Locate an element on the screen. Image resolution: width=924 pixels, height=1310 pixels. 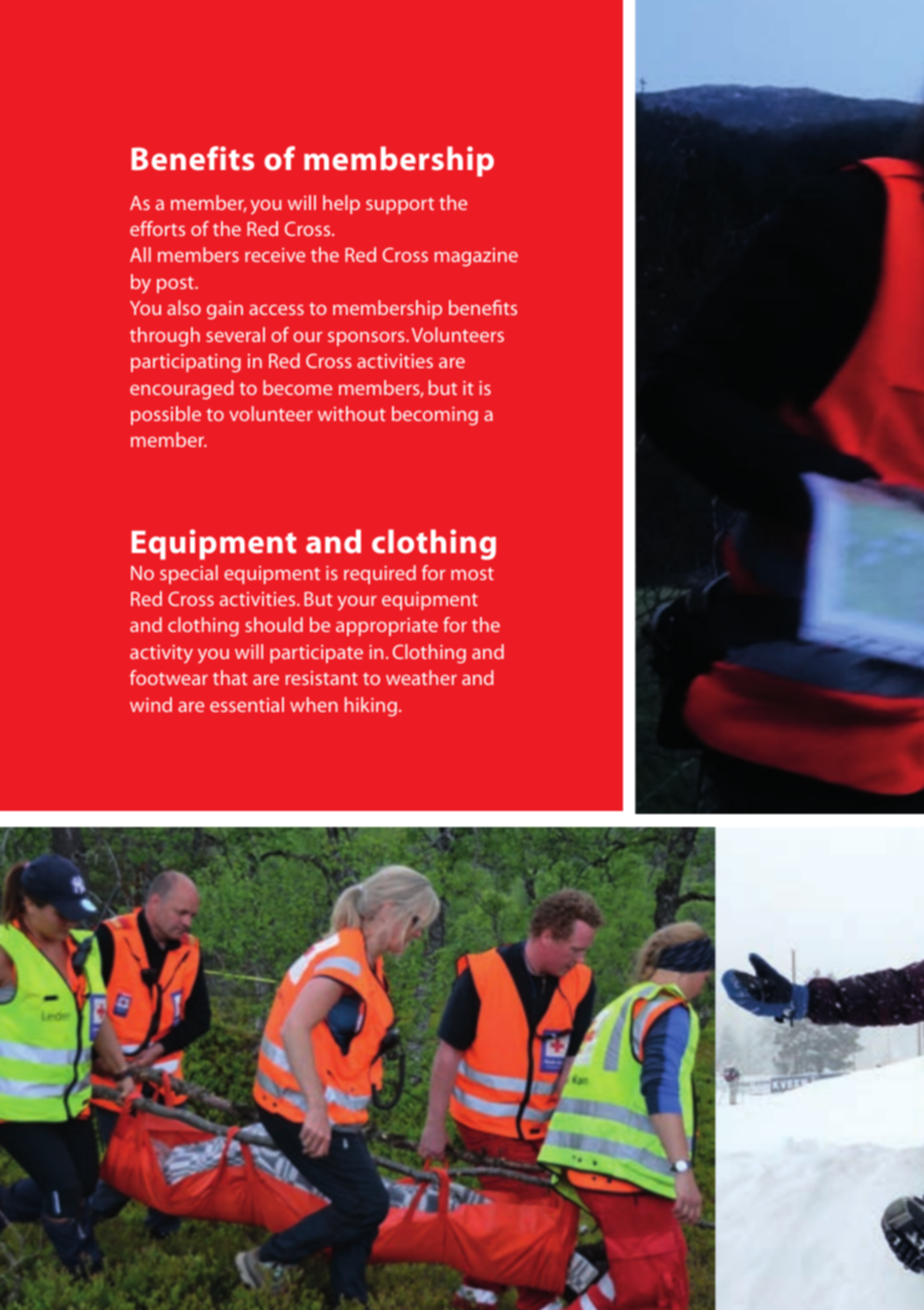
special is located at coordinates (189, 574).
